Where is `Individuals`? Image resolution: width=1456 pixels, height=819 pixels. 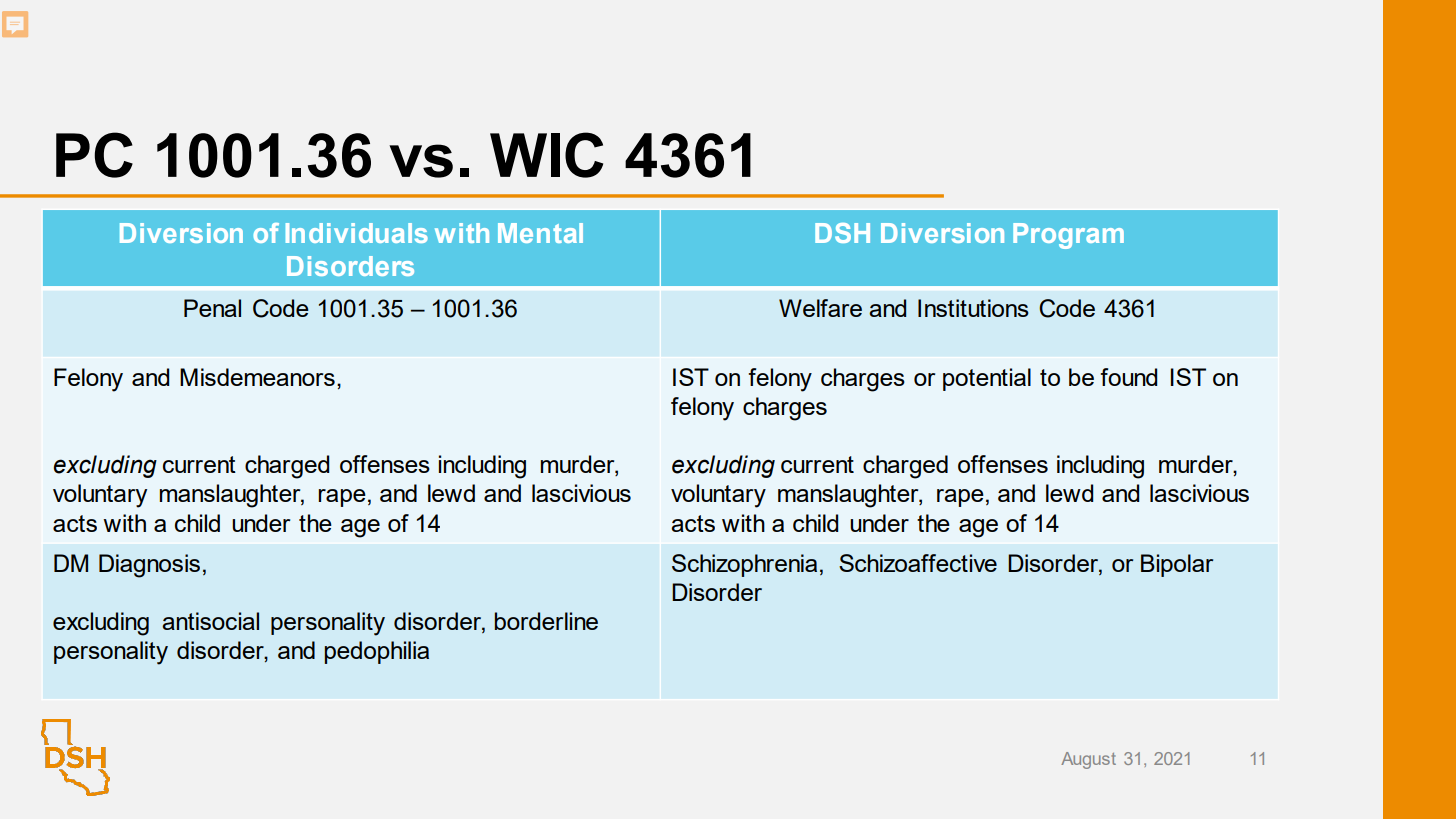
Individuals is located at coordinates (357, 233).
